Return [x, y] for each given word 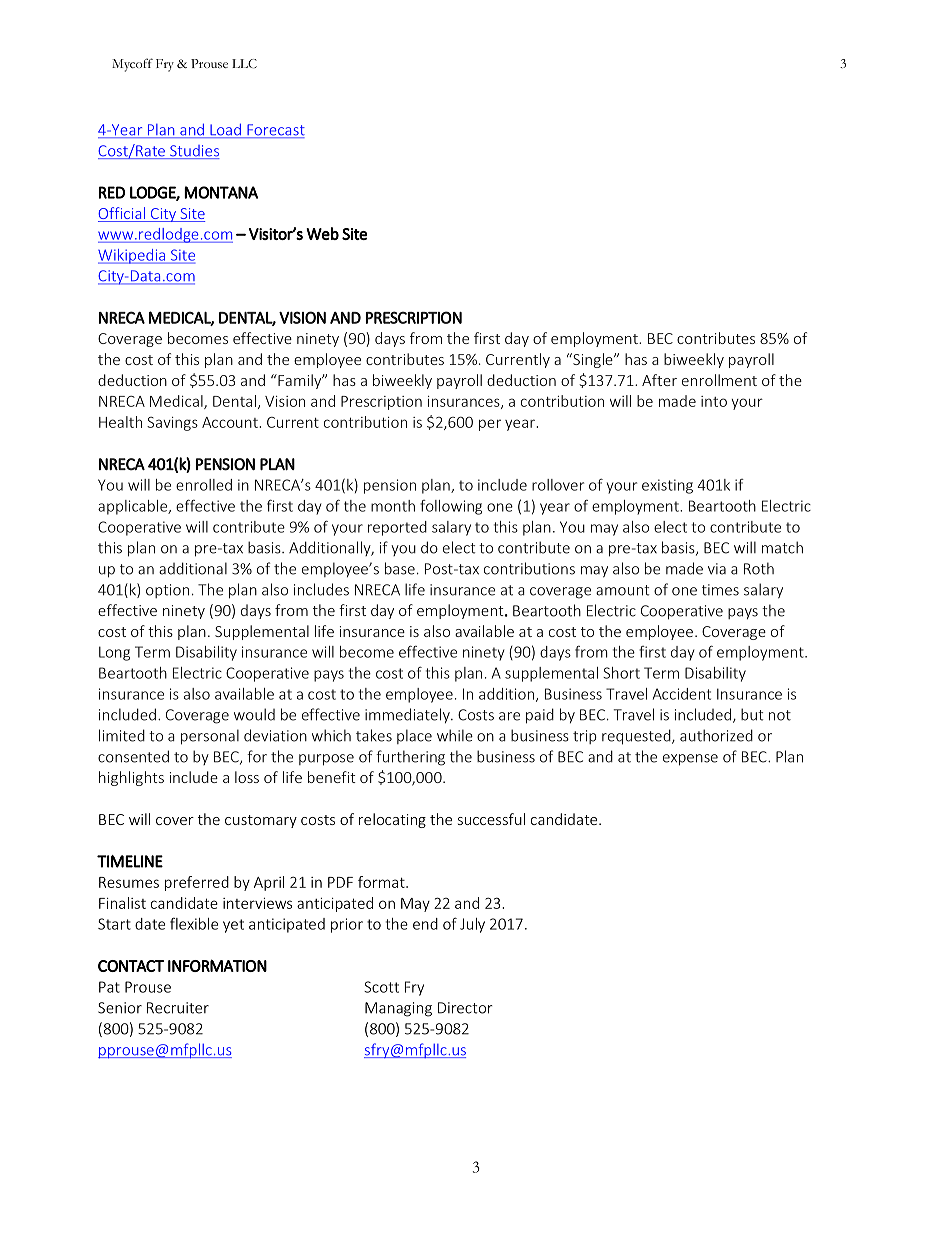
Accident [682, 694]
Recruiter [178, 1008]
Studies [194, 152]
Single [593, 360]
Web [322, 233]
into [714, 401]
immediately [408, 715]
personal [210, 737]
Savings [172, 424]
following [451, 507]
